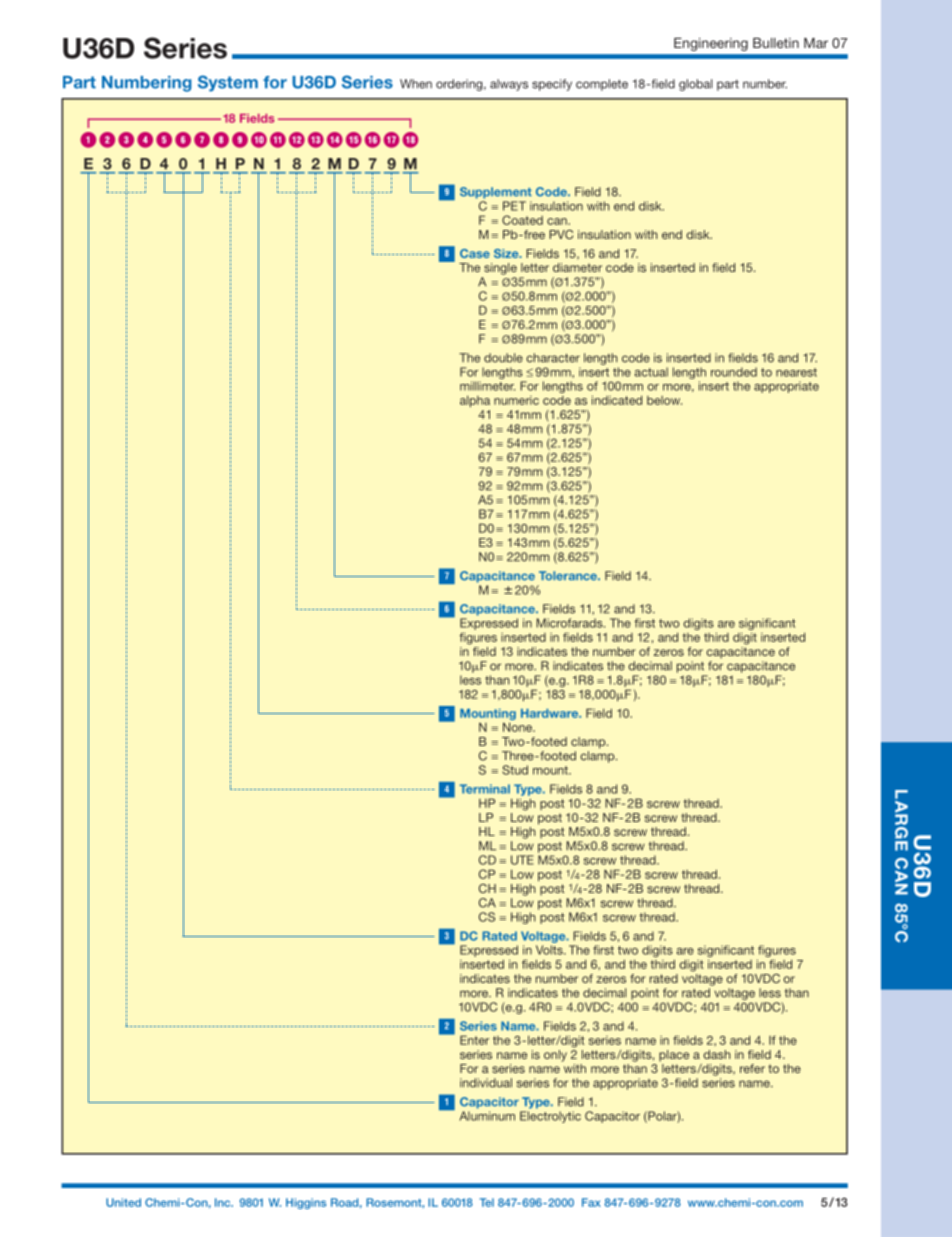 This page has height=1237, width=952. Describe the element at coordinates (485, 789) in the page. I see `Terminal` at that location.
